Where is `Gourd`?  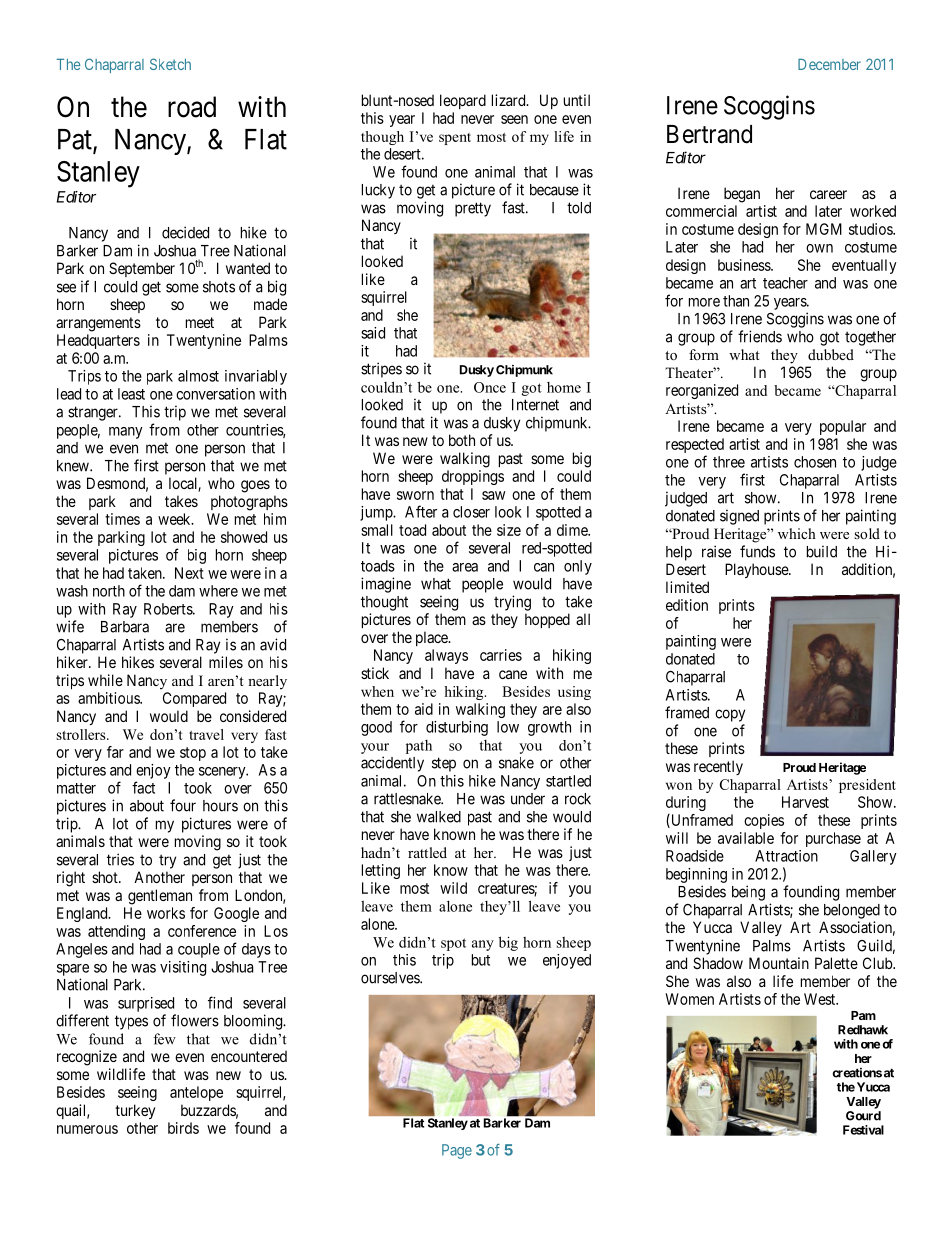 Gourd is located at coordinates (863, 1116).
